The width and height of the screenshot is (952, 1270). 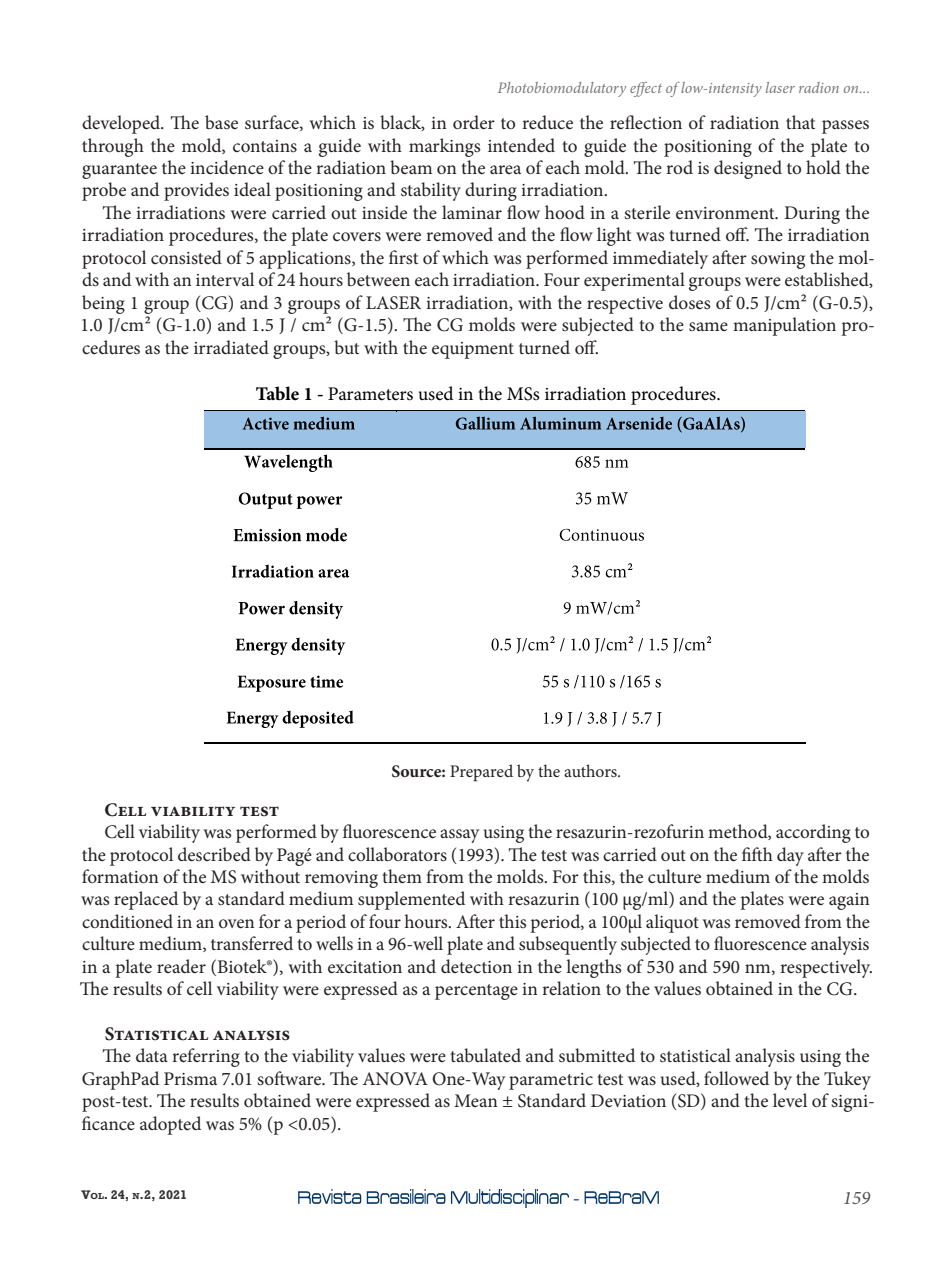 I want to click on Prisma, so click(x=190, y=1079).
